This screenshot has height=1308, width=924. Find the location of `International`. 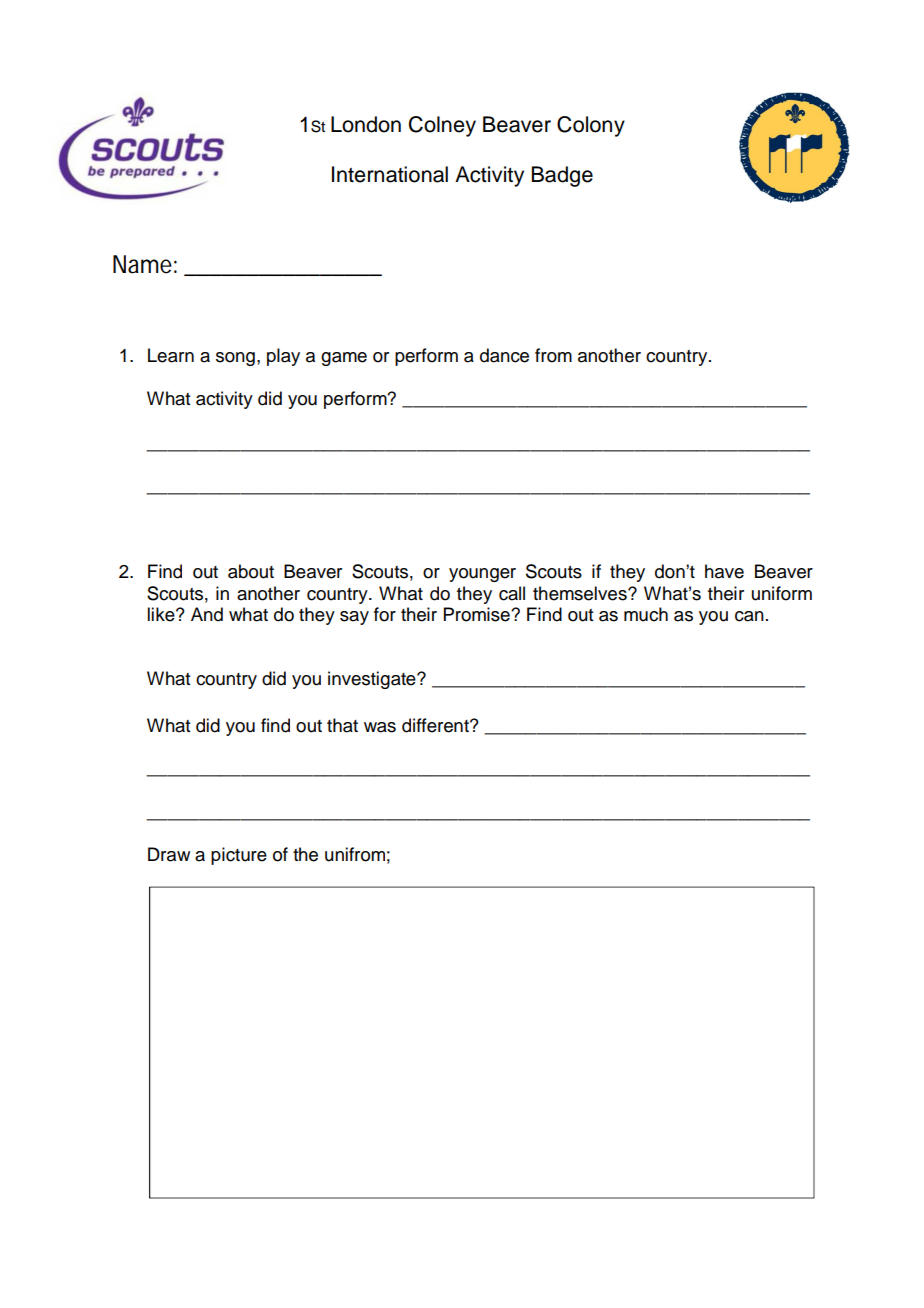

International is located at coordinates (390, 174).
